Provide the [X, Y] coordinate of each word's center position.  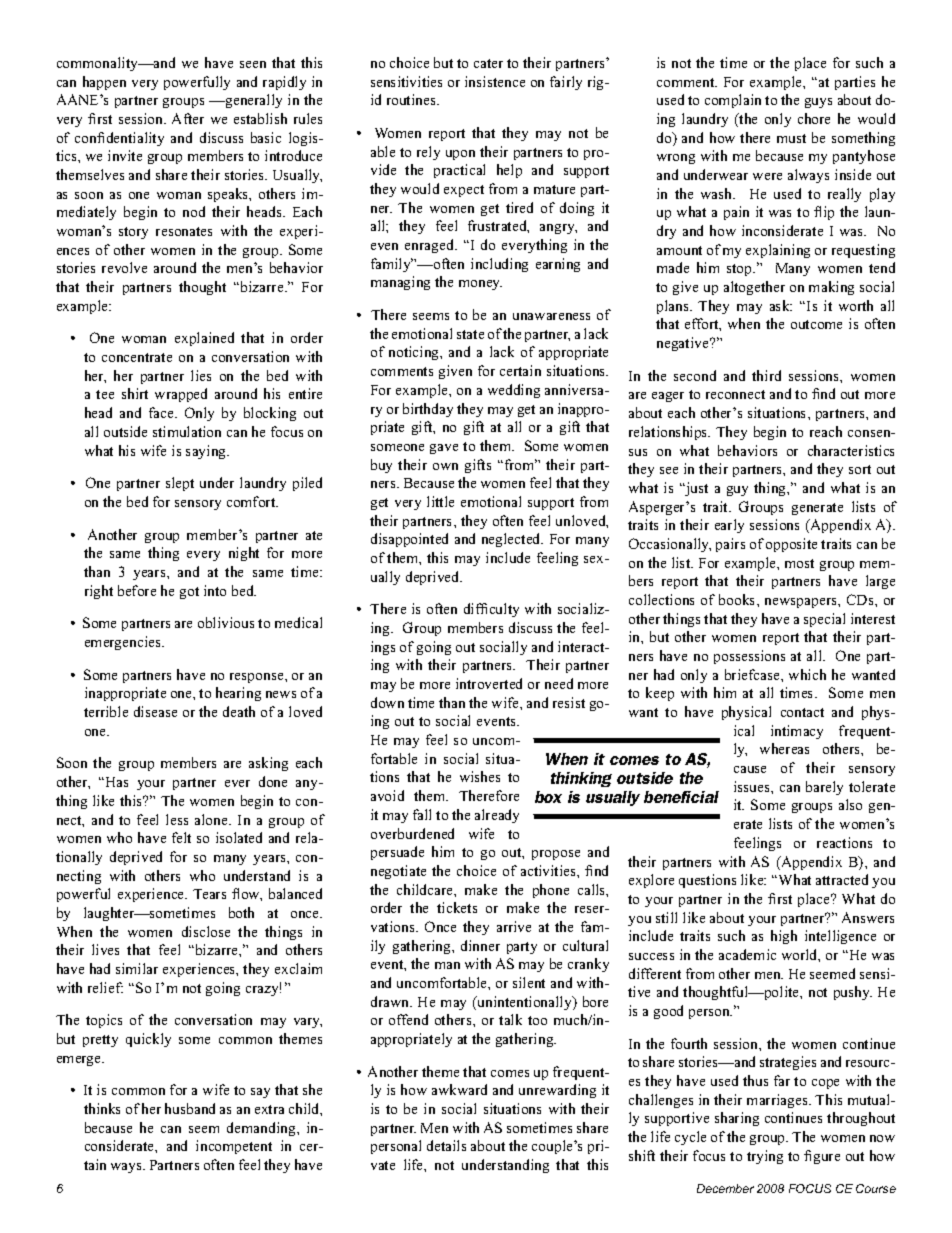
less [177, 819]
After [188, 118]
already [497, 816]
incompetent [234, 1147]
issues [753, 786]
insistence [495, 81]
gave [444, 449]
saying [207, 452]
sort [860, 469]
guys [818, 103]
